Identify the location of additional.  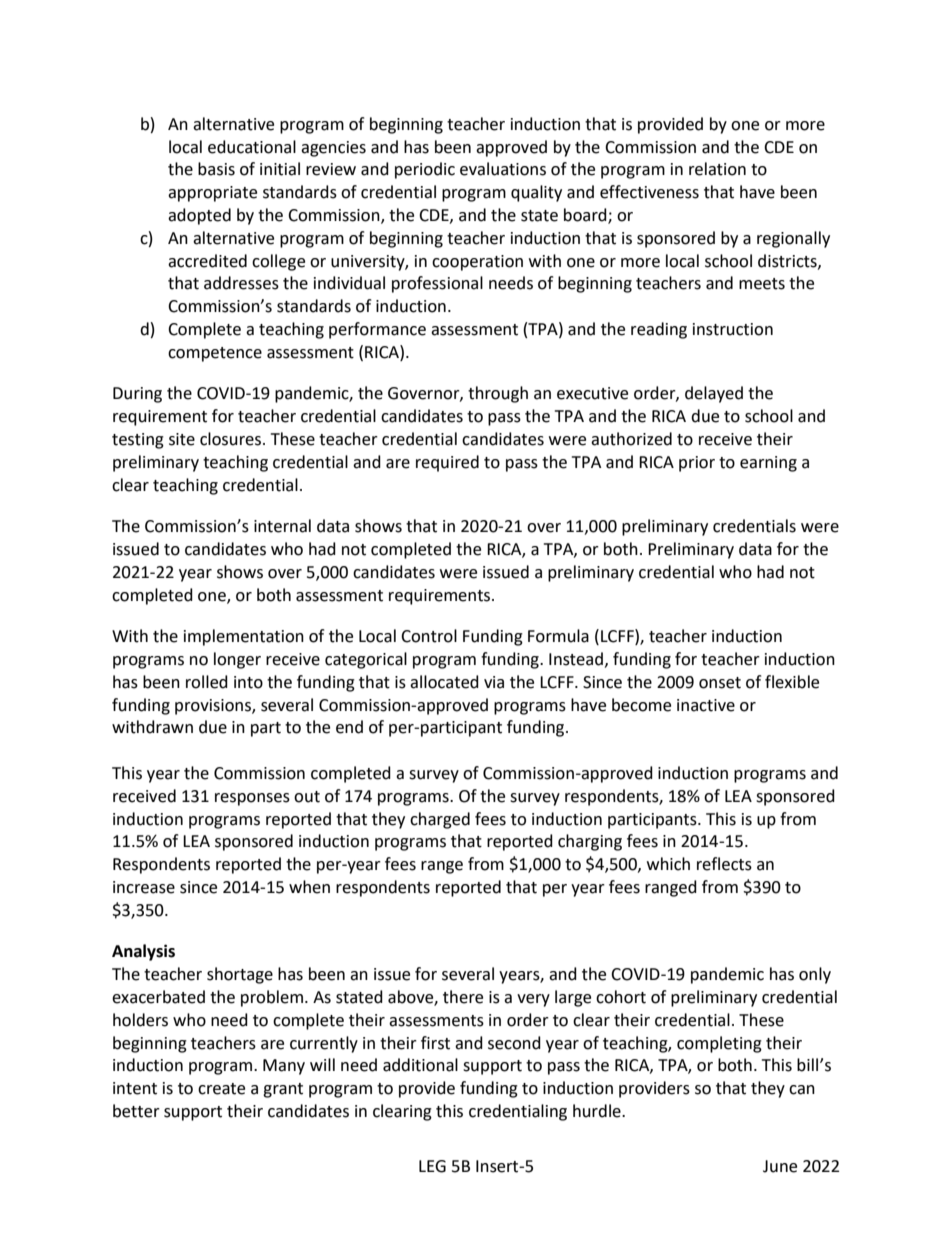
(420, 1065).
